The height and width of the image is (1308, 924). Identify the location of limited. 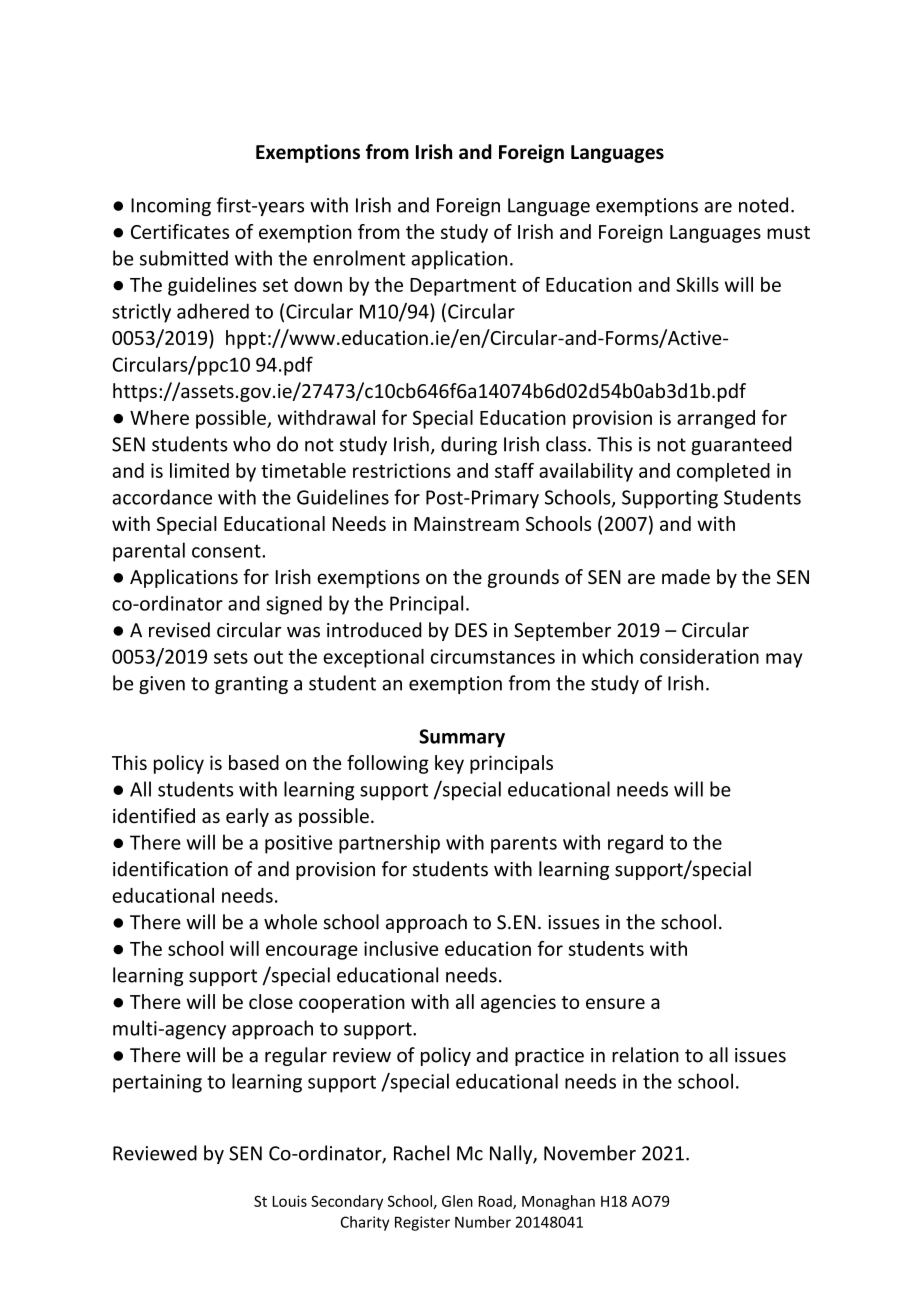
(199, 470).
